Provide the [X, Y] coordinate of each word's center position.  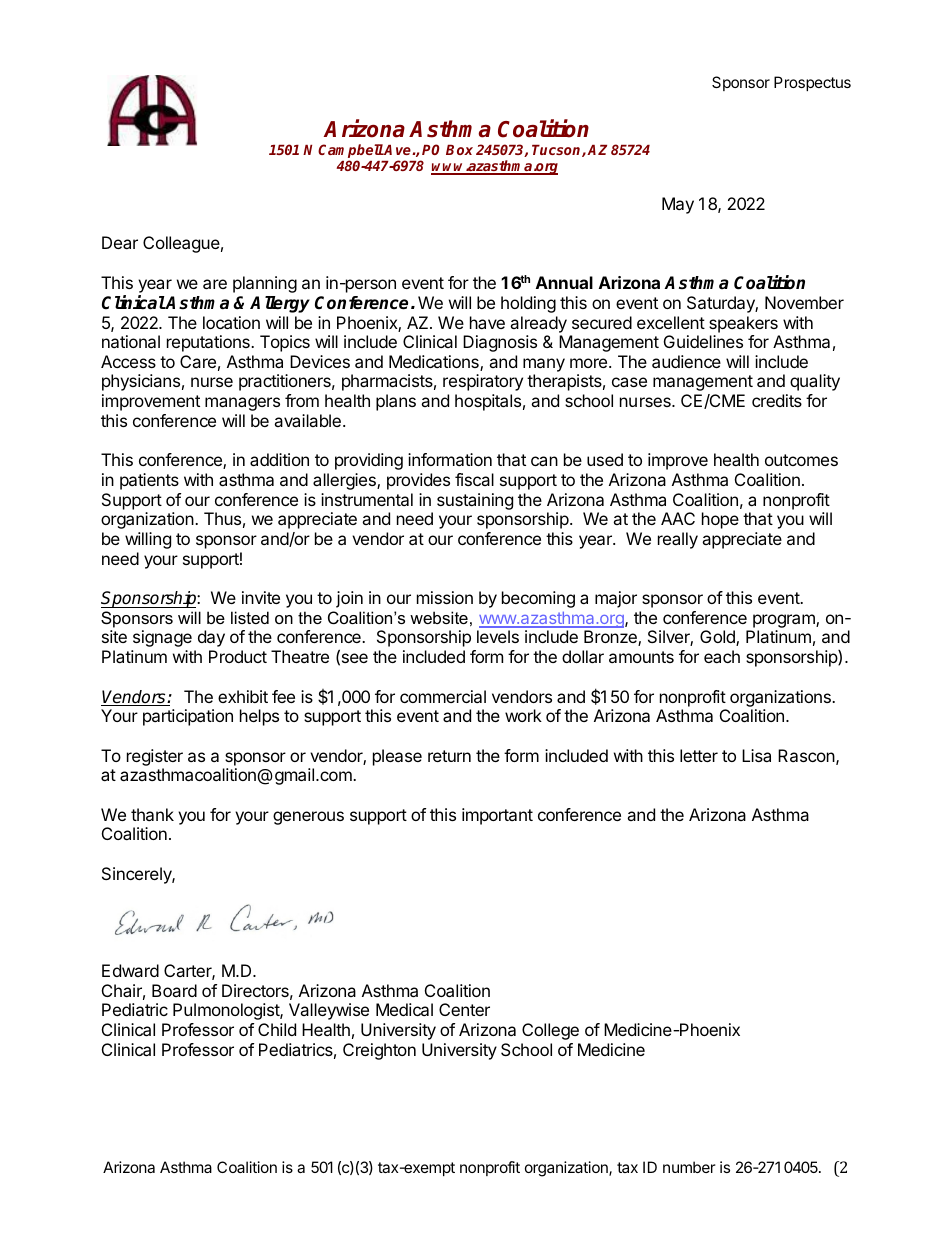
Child [277, 1029]
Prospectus [812, 83]
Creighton [379, 1051]
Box [459, 149]
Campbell [351, 152]
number [689, 1167]
